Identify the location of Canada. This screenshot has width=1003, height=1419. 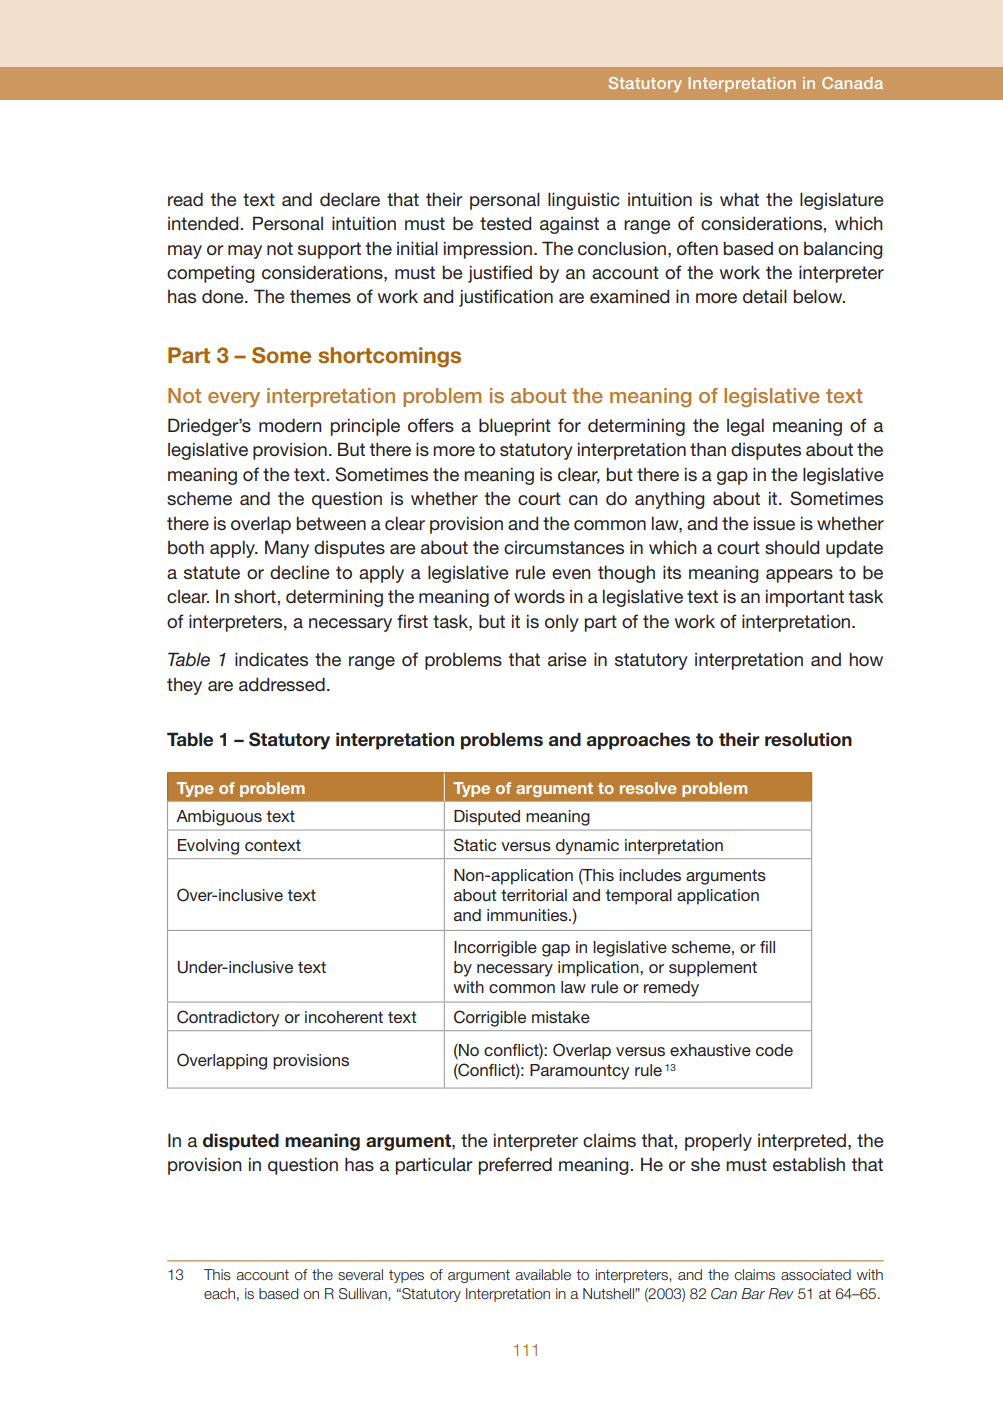
(852, 83).
